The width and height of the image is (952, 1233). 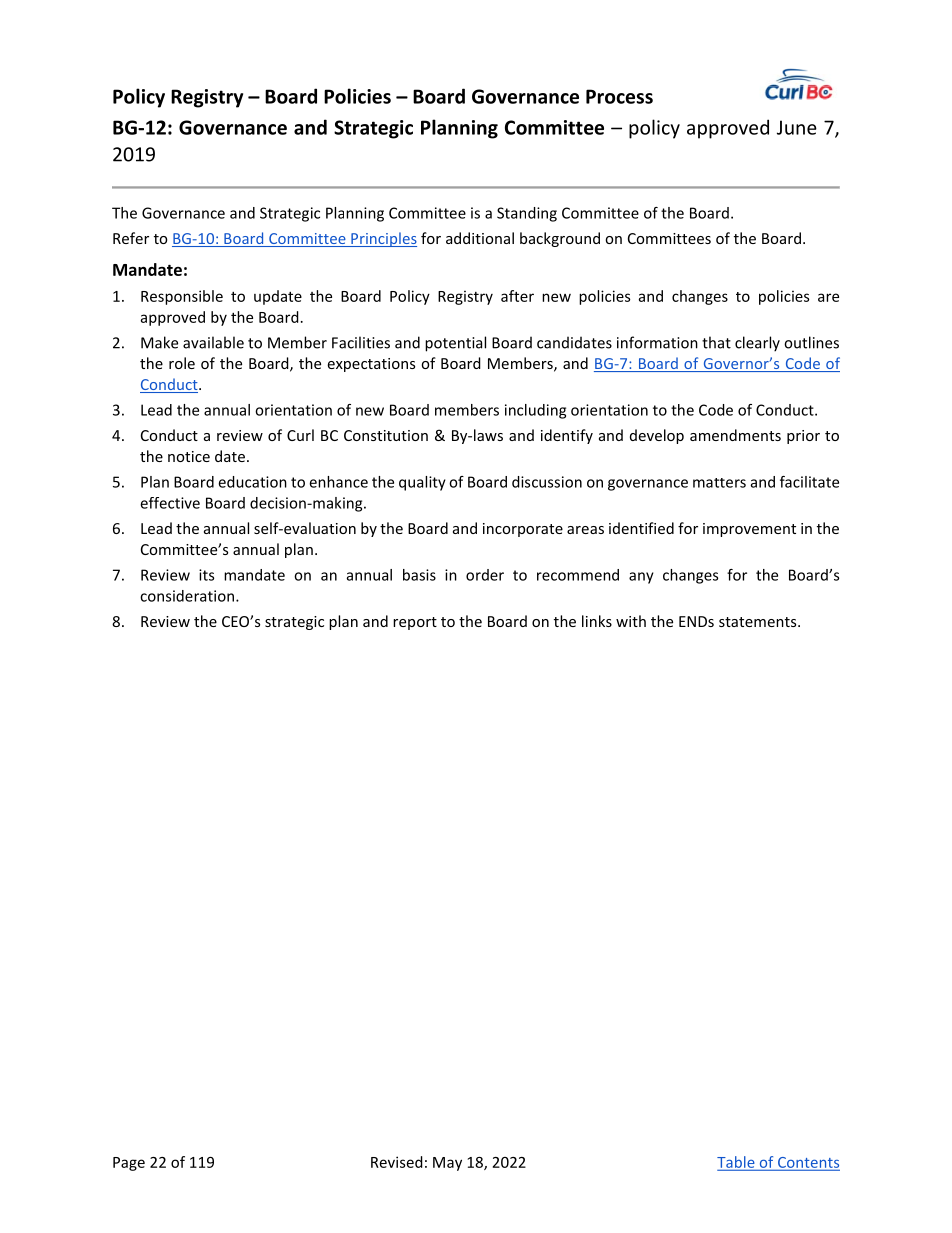 I want to click on Table, so click(x=737, y=1163).
